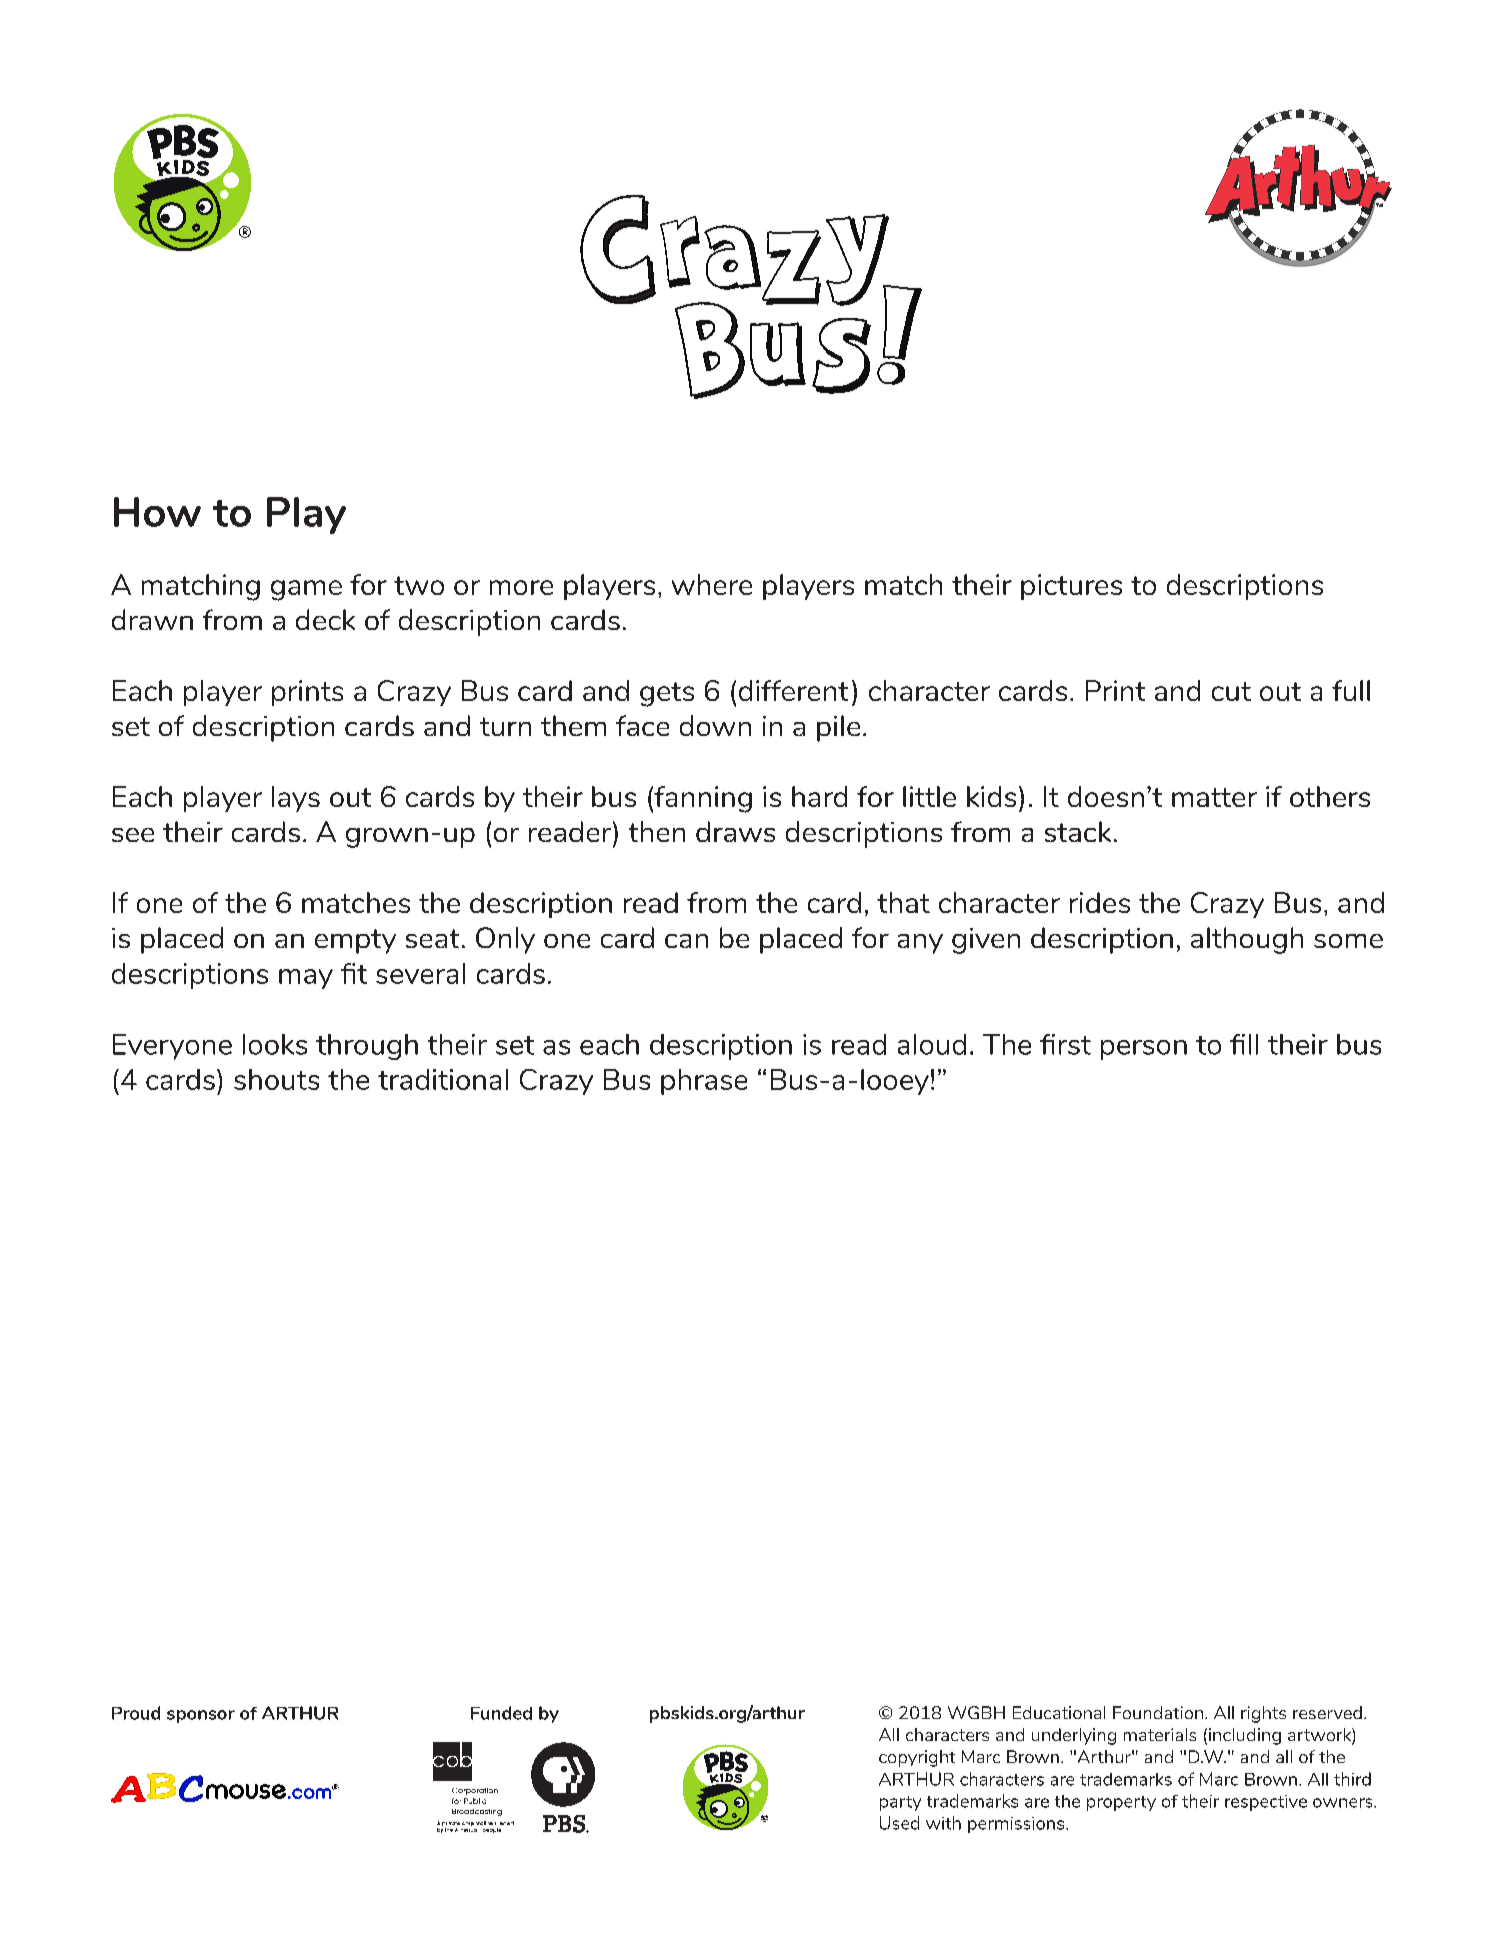  What do you see at coordinates (712, 584) in the document?
I see `where` at bounding box center [712, 584].
